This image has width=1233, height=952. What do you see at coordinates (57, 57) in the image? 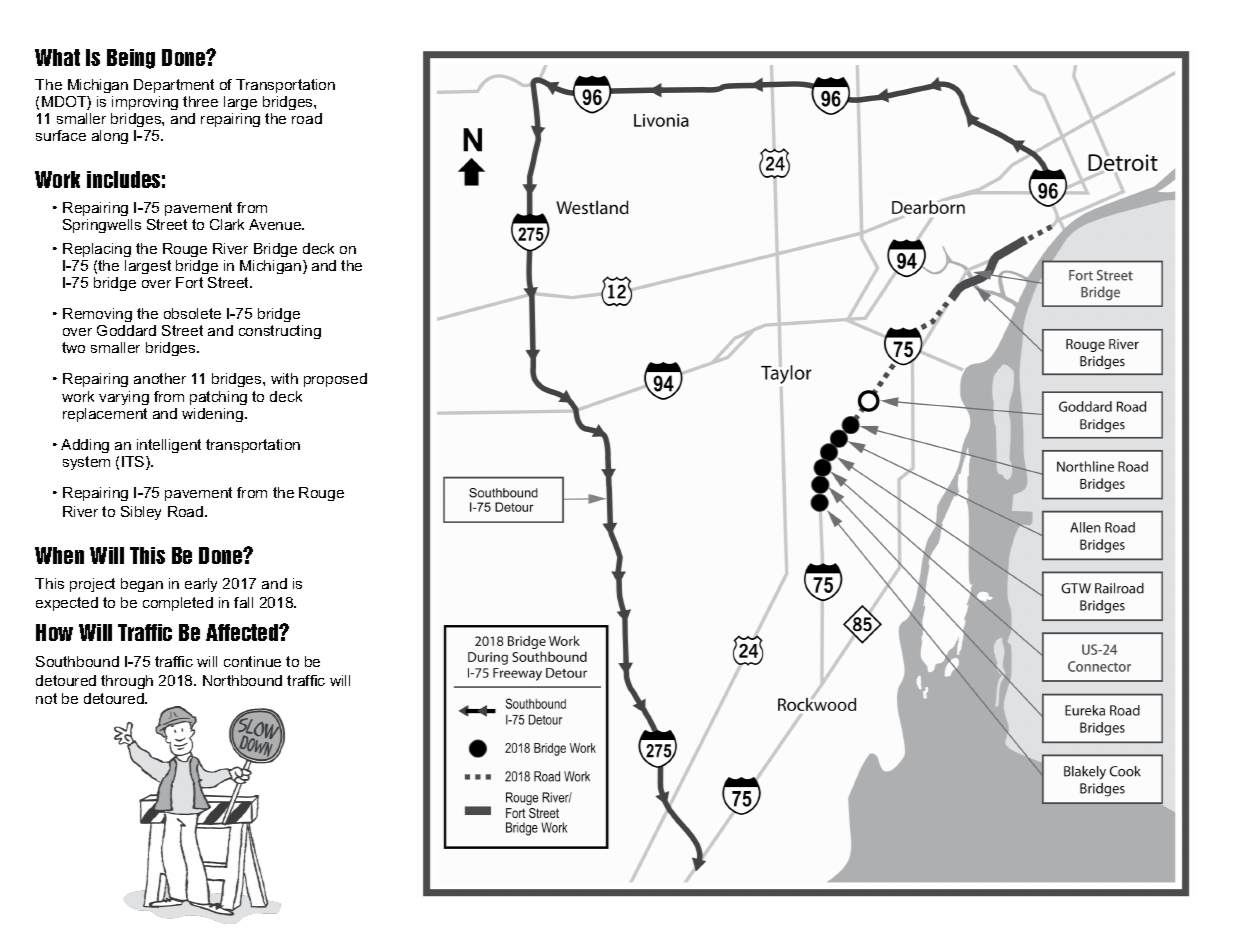
I see `What` at bounding box center [57, 57].
